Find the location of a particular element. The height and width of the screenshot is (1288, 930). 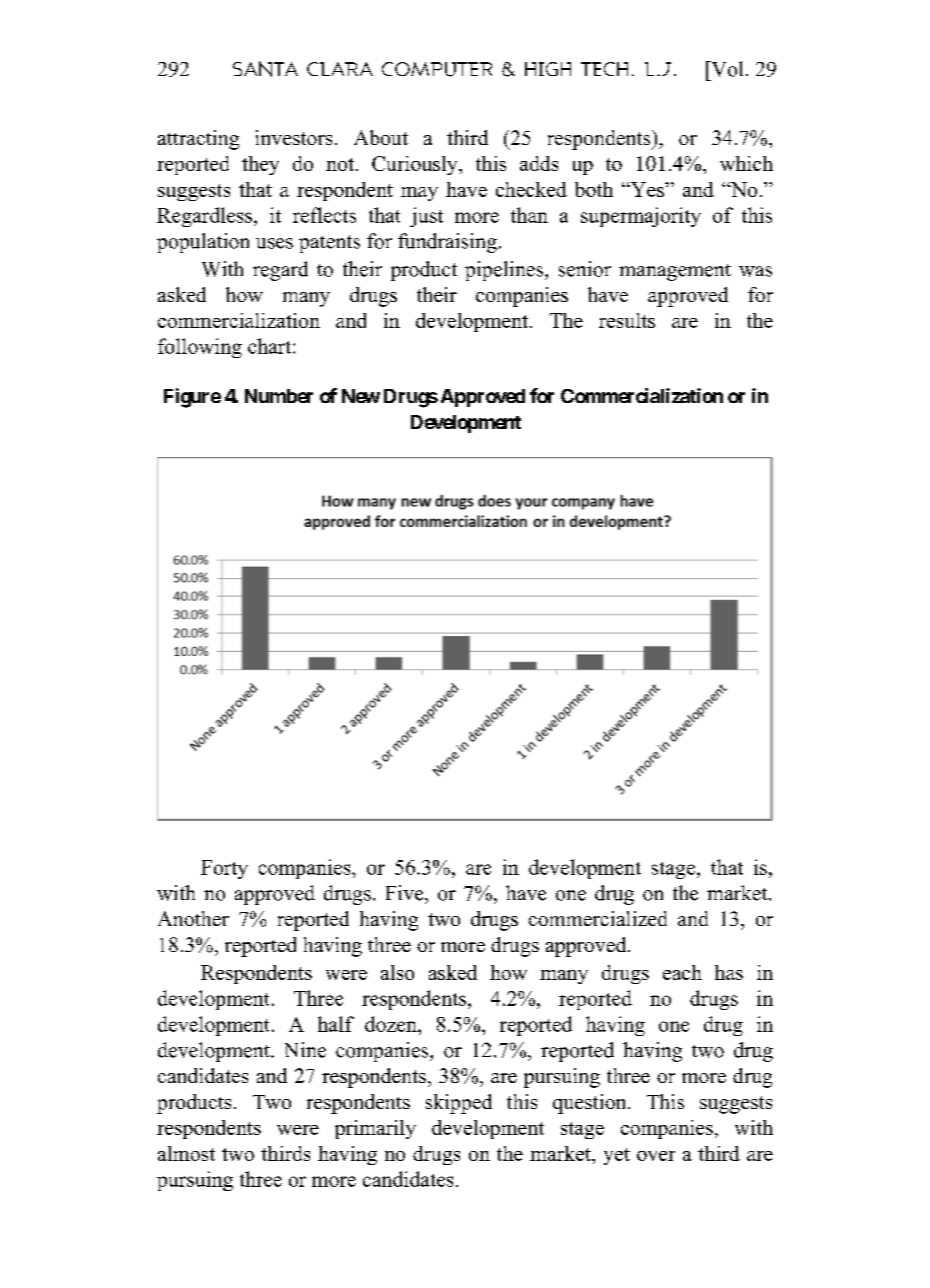

Five is located at coordinates (406, 893).
